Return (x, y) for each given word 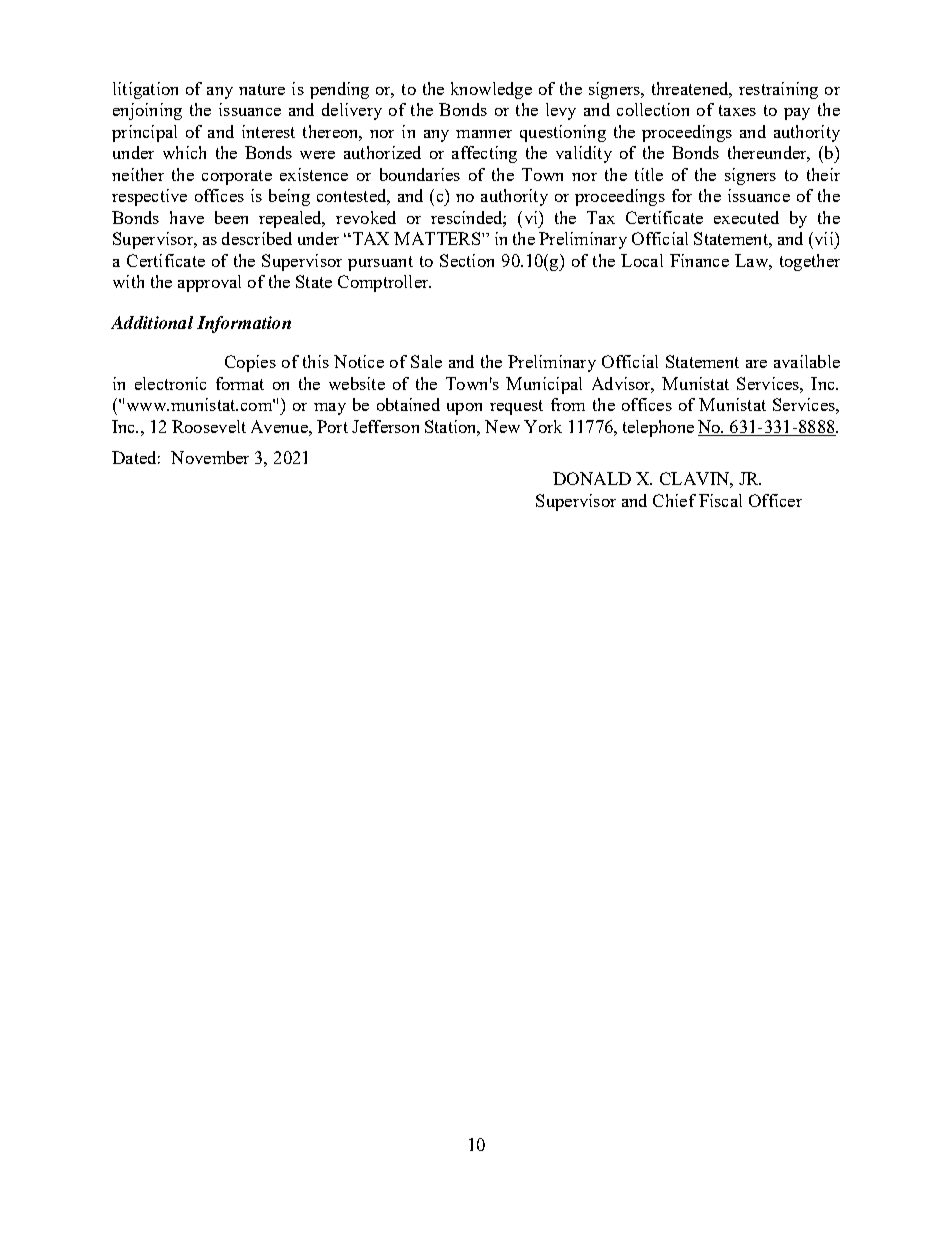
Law (752, 260)
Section (467, 260)
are (756, 364)
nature (262, 89)
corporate (237, 177)
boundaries (420, 174)
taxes (737, 110)
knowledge (491, 90)
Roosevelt (209, 426)
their (823, 174)
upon (464, 409)
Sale (426, 361)
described (257, 238)
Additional (152, 322)
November (210, 457)
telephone (658, 428)
